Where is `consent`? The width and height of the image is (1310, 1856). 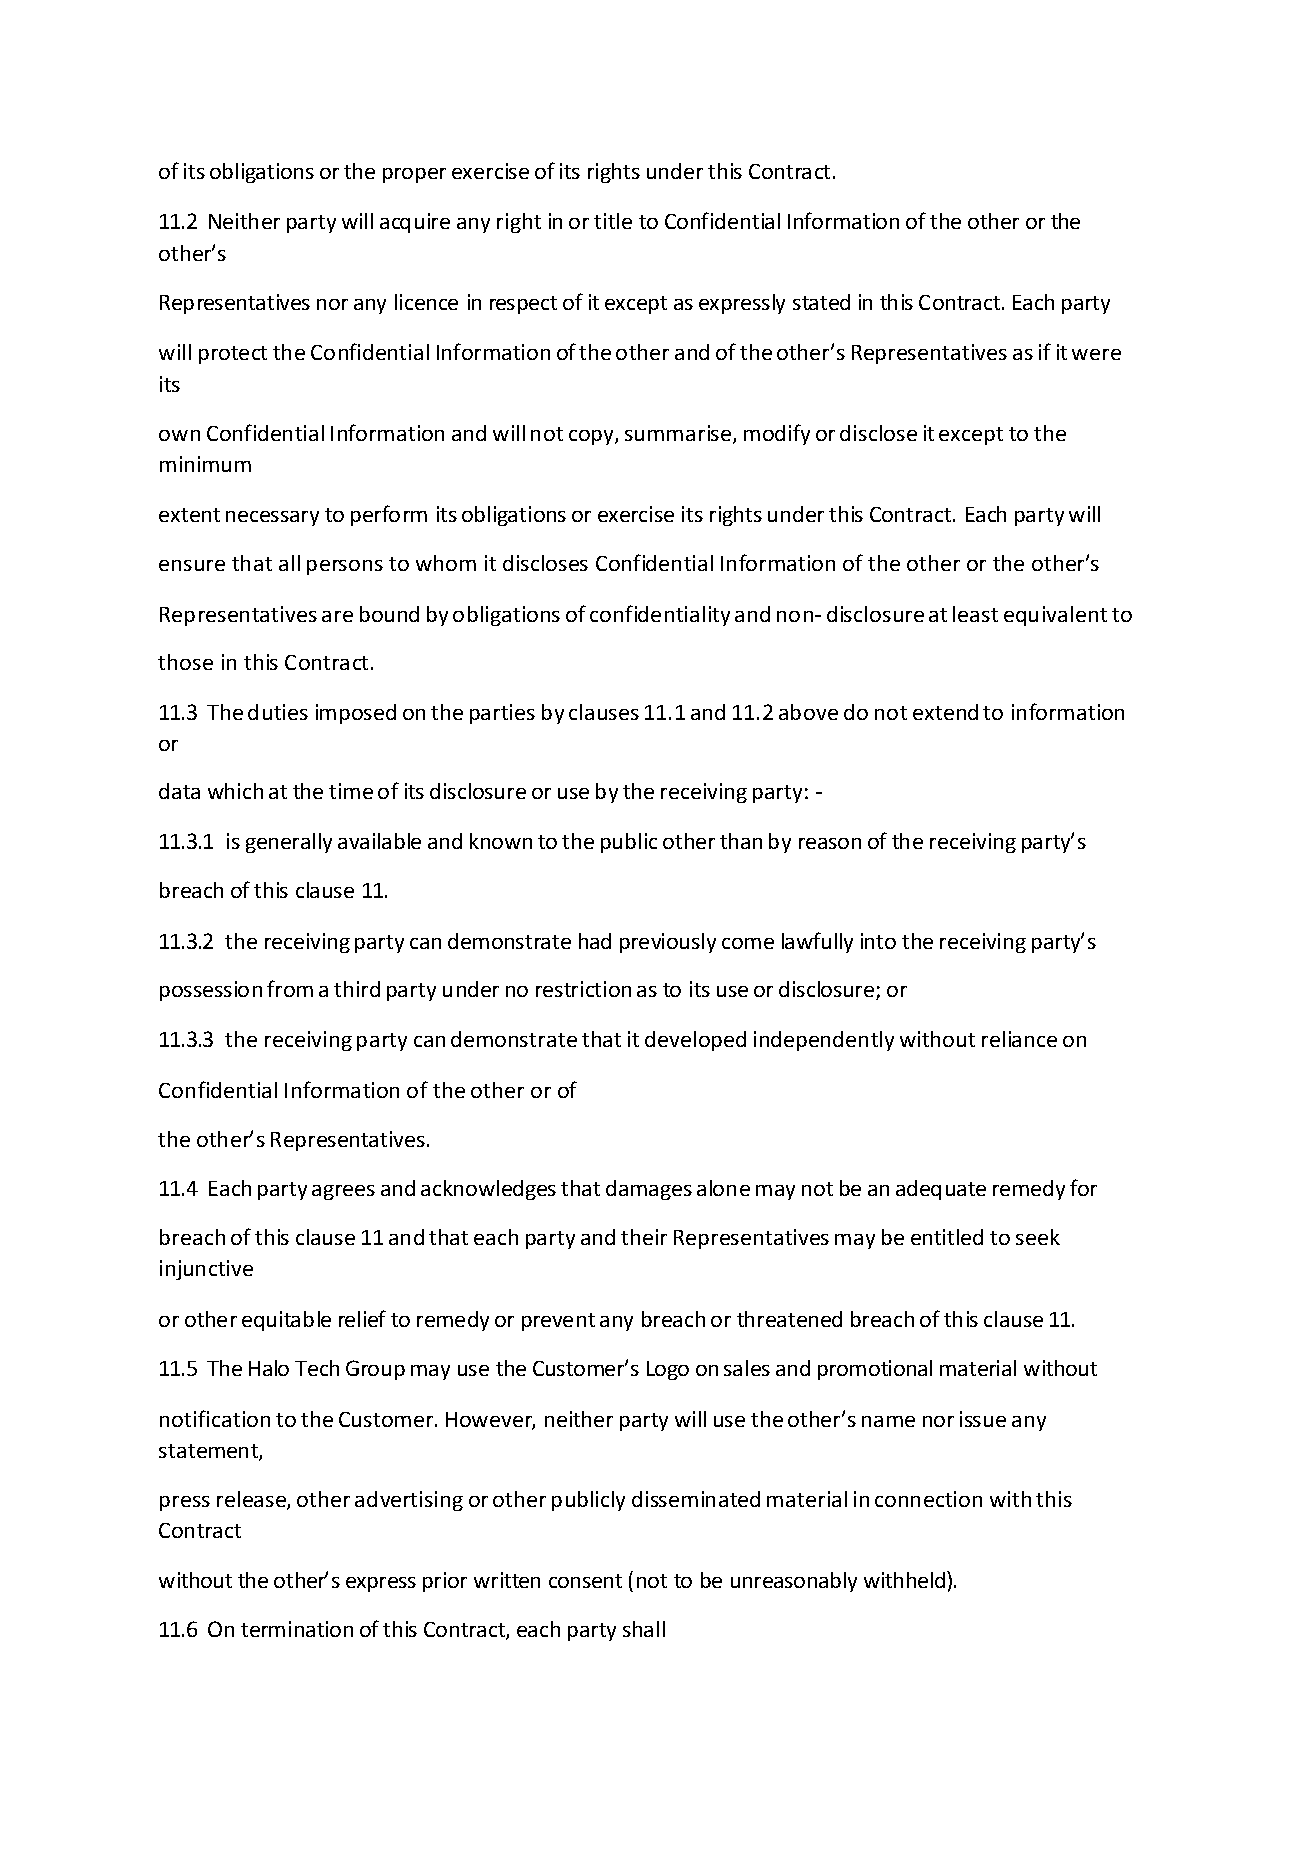
consent is located at coordinates (585, 1581).
